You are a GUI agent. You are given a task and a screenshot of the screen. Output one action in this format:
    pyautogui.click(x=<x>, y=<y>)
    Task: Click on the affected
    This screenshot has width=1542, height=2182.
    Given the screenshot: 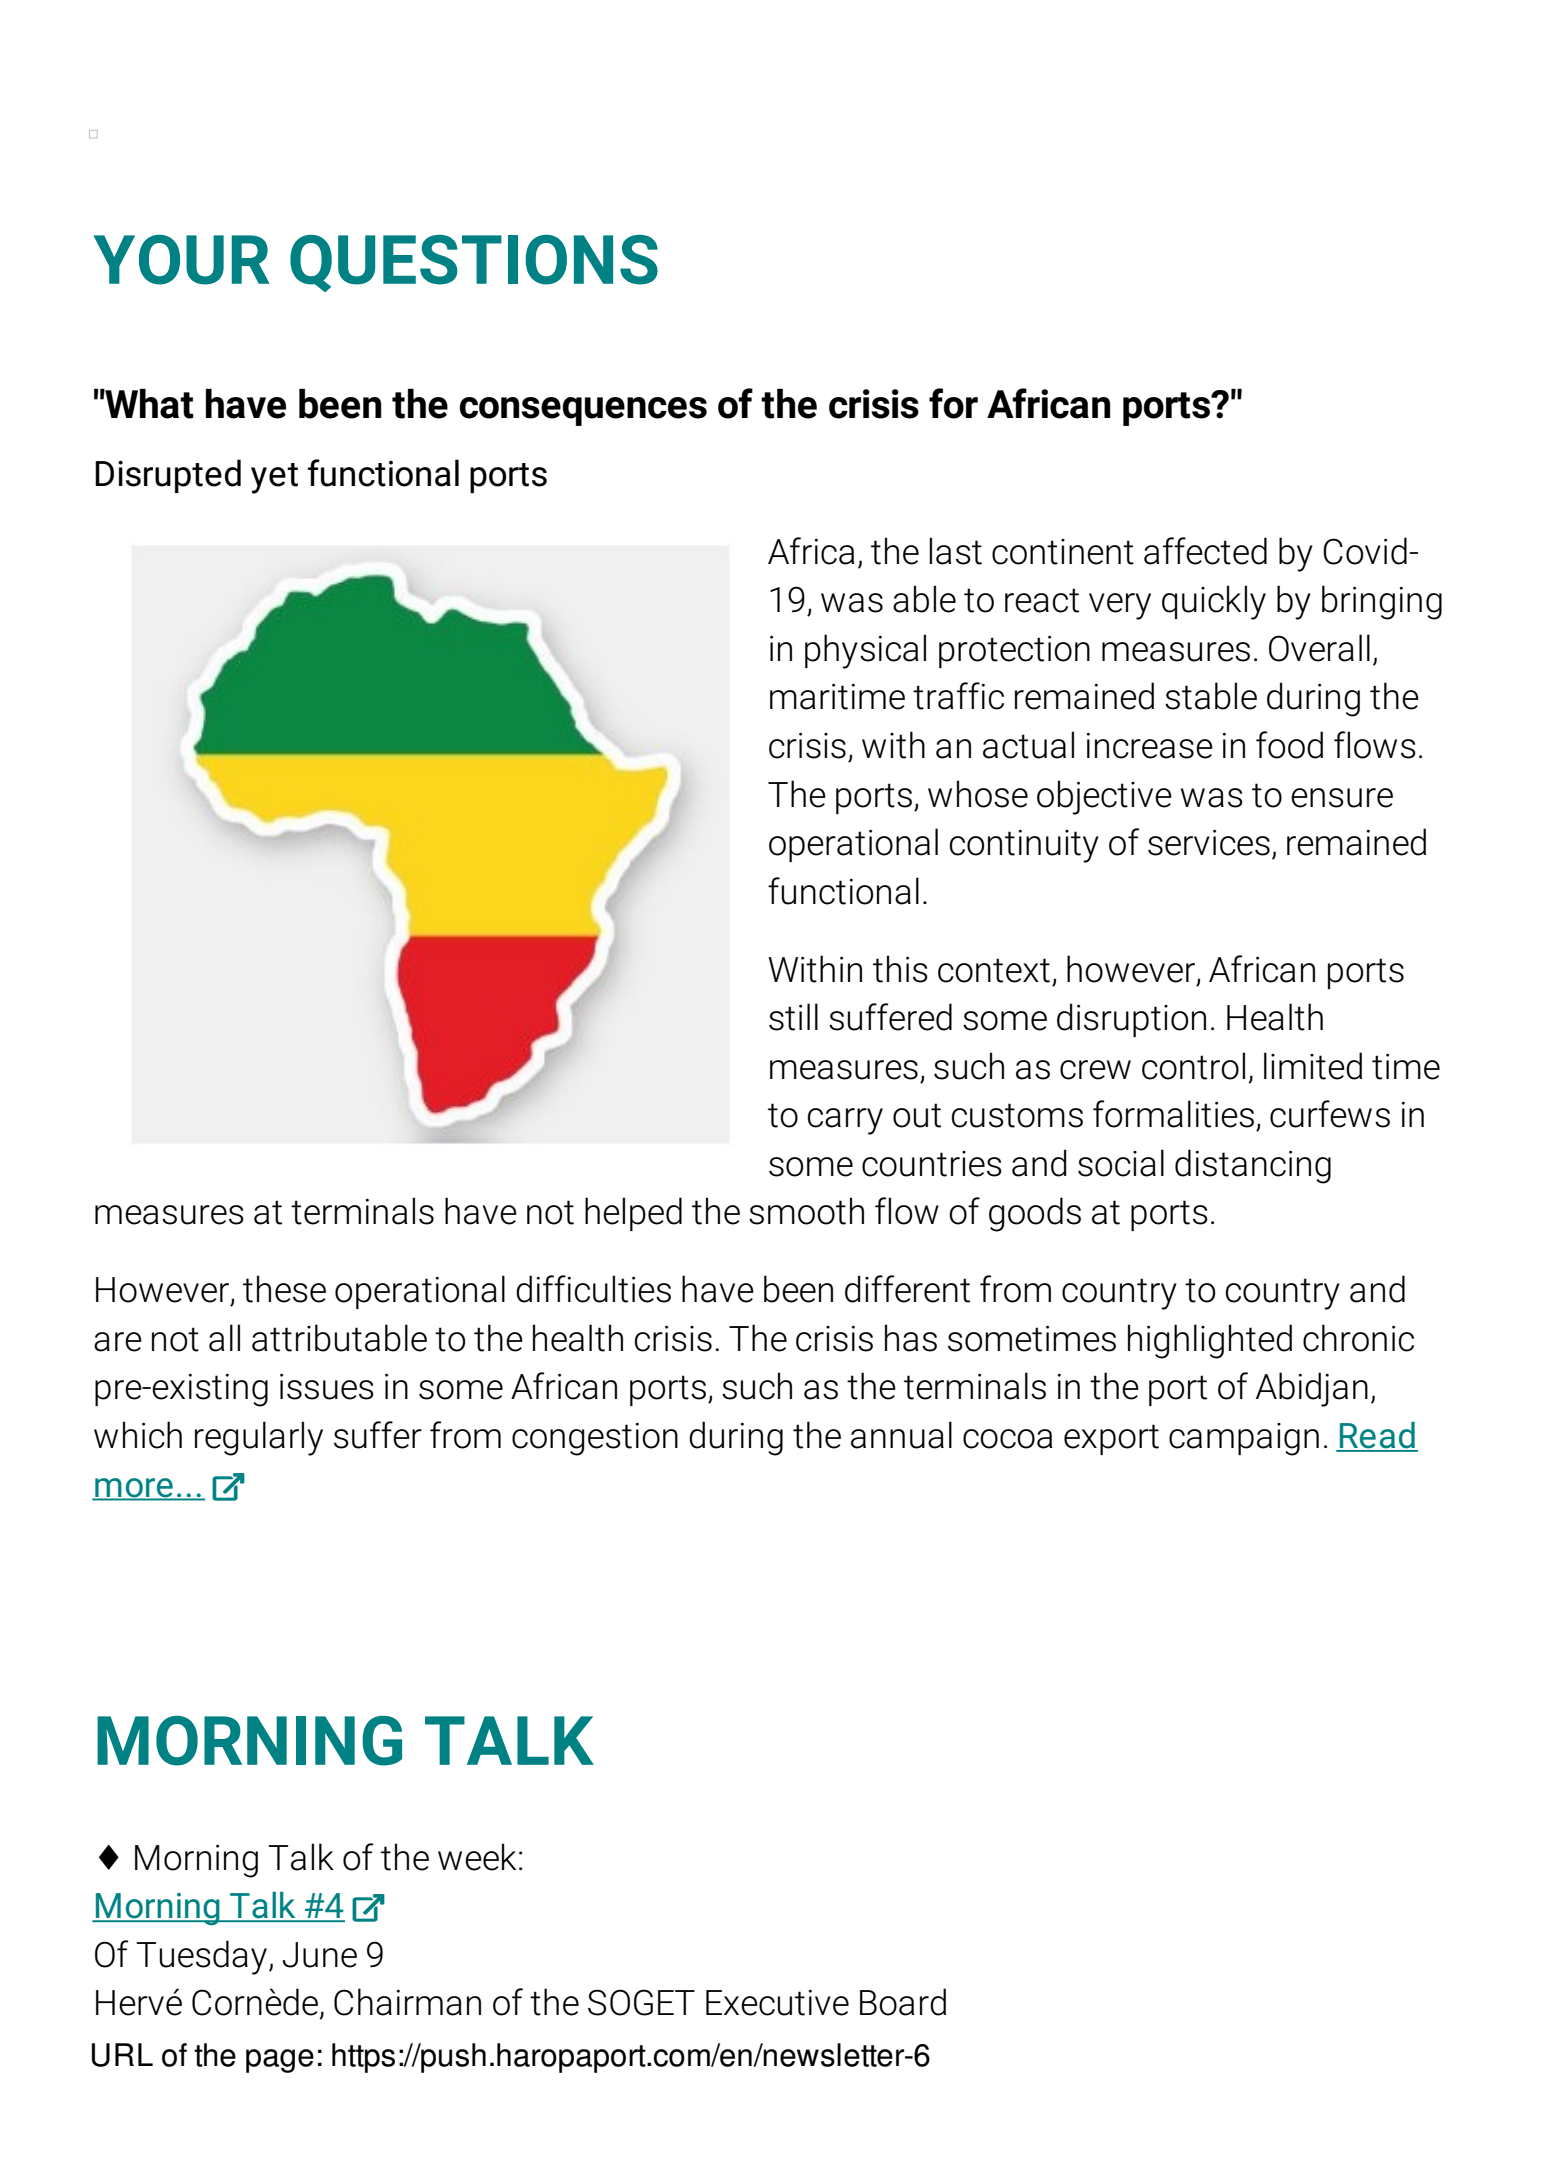 What is the action you would take?
    pyautogui.click(x=1205, y=551)
